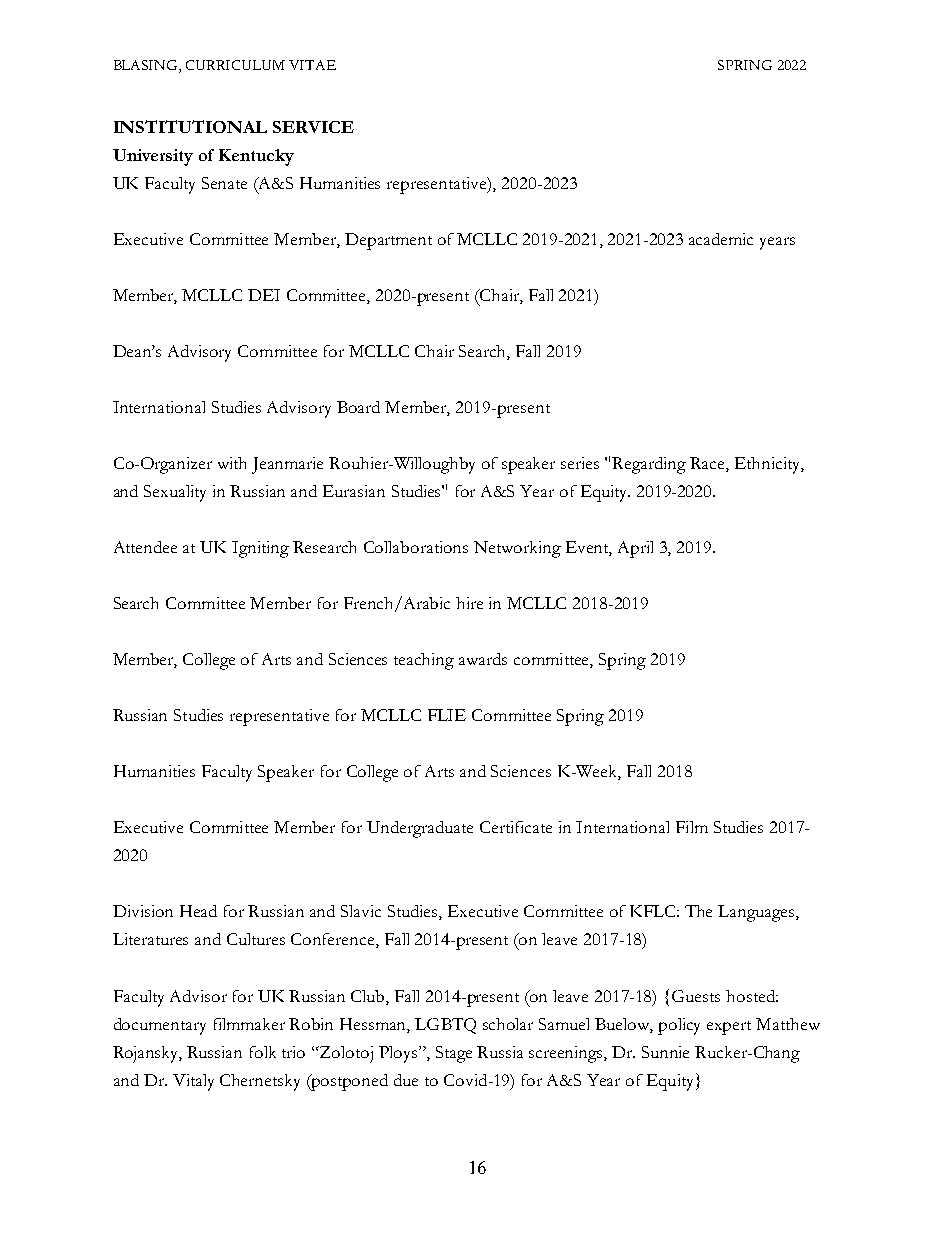  What do you see at coordinates (235, 65) in the screenshot?
I see `CURRICULUM` at bounding box center [235, 65].
